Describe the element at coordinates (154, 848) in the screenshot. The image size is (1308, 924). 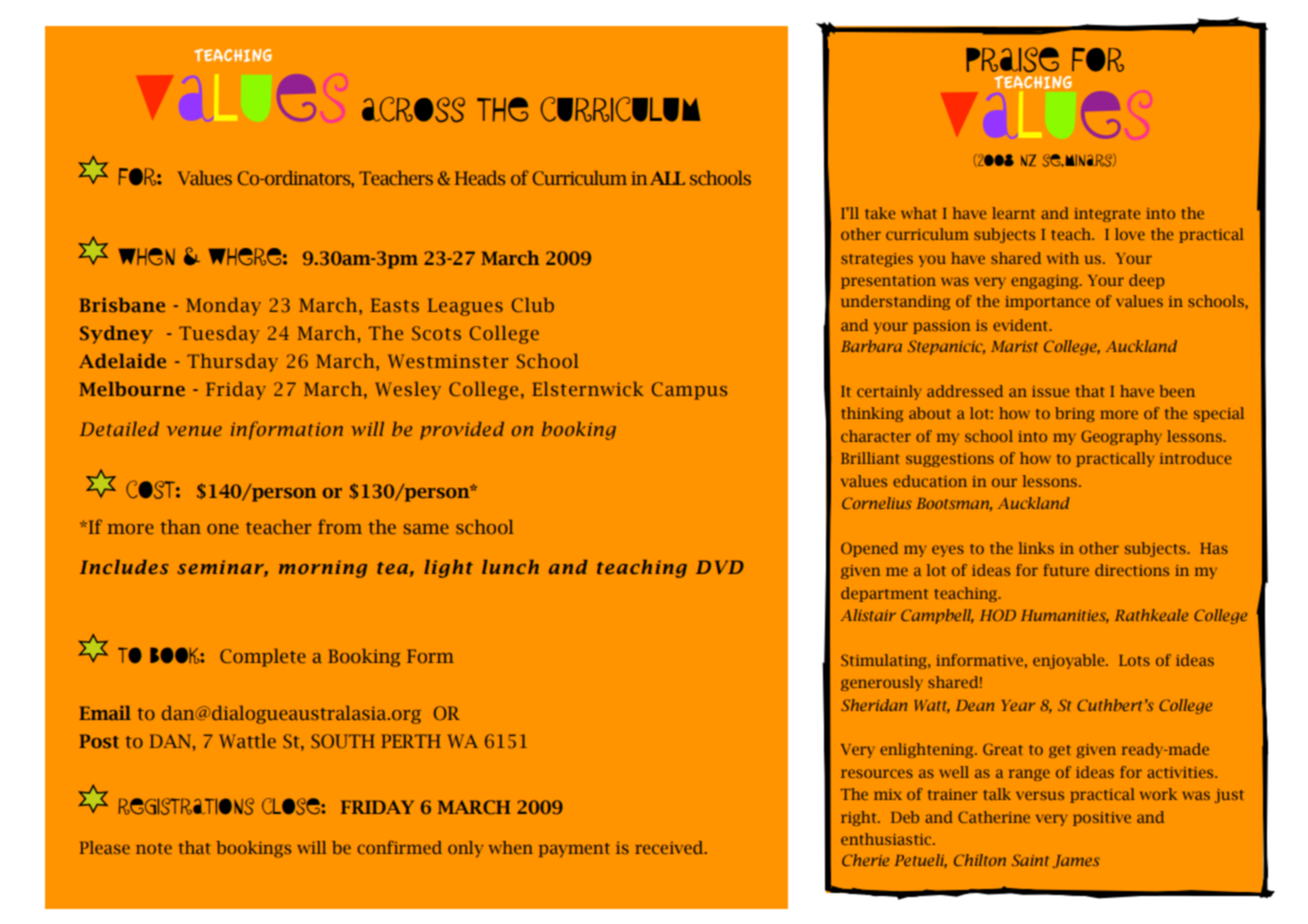
I see `note` at that location.
